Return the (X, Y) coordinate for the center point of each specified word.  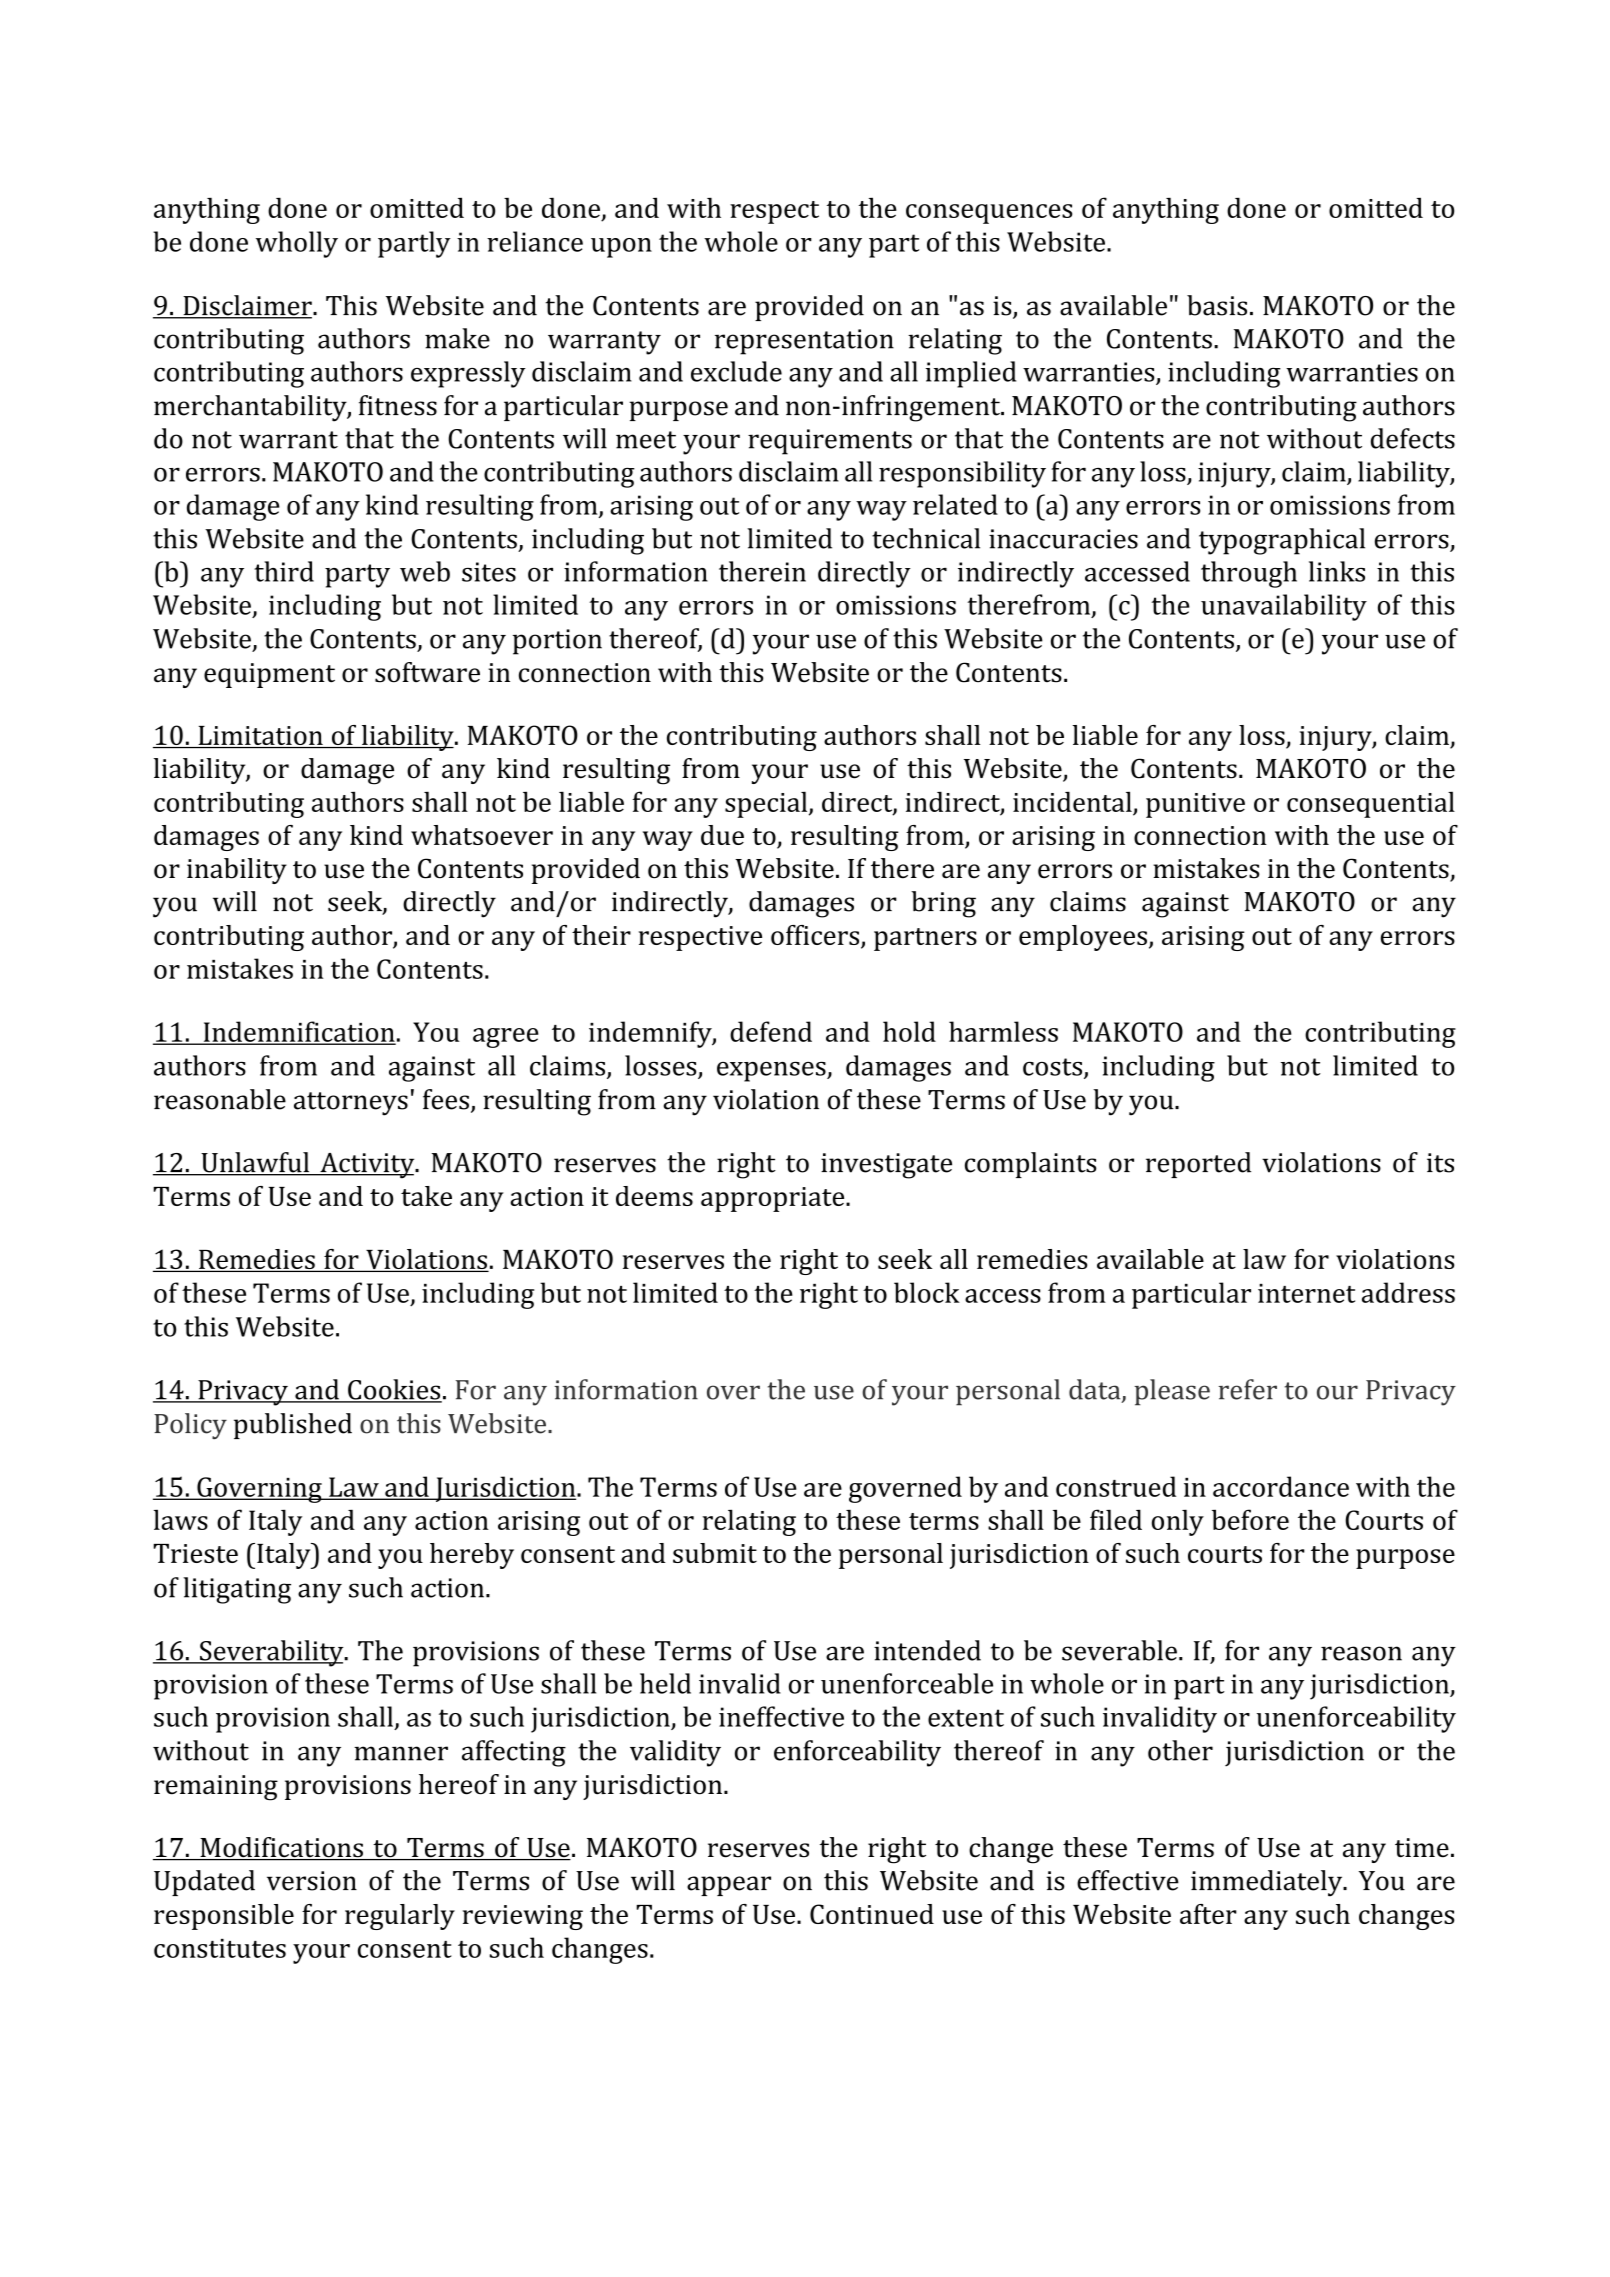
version (312, 1881)
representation (804, 342)
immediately (1268, 1883)
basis (1217, 305)
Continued (872, 1914)
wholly (297, 244)
